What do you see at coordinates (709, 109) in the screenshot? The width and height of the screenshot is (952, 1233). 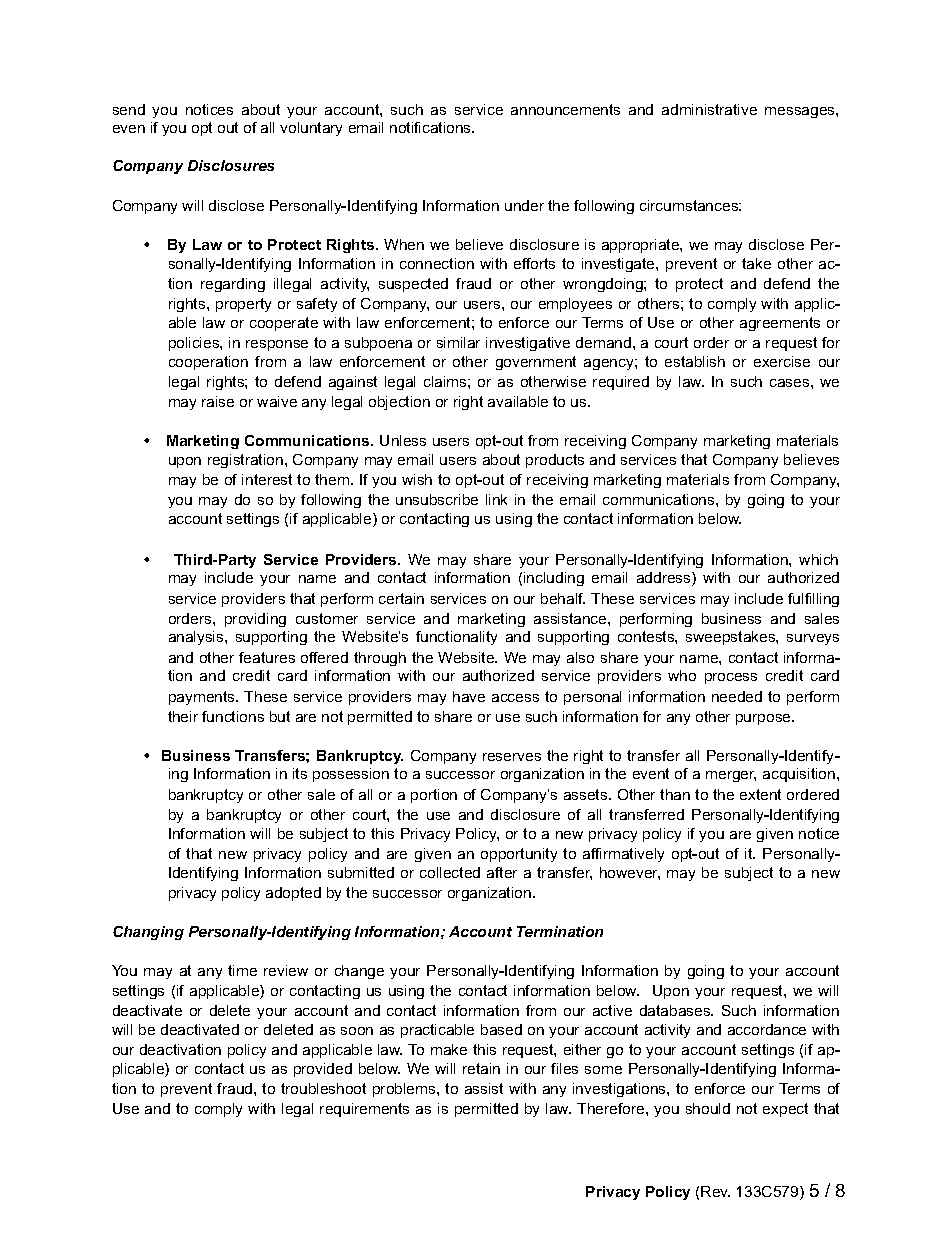 I see `administrative` at bounding box center [709, 109].
